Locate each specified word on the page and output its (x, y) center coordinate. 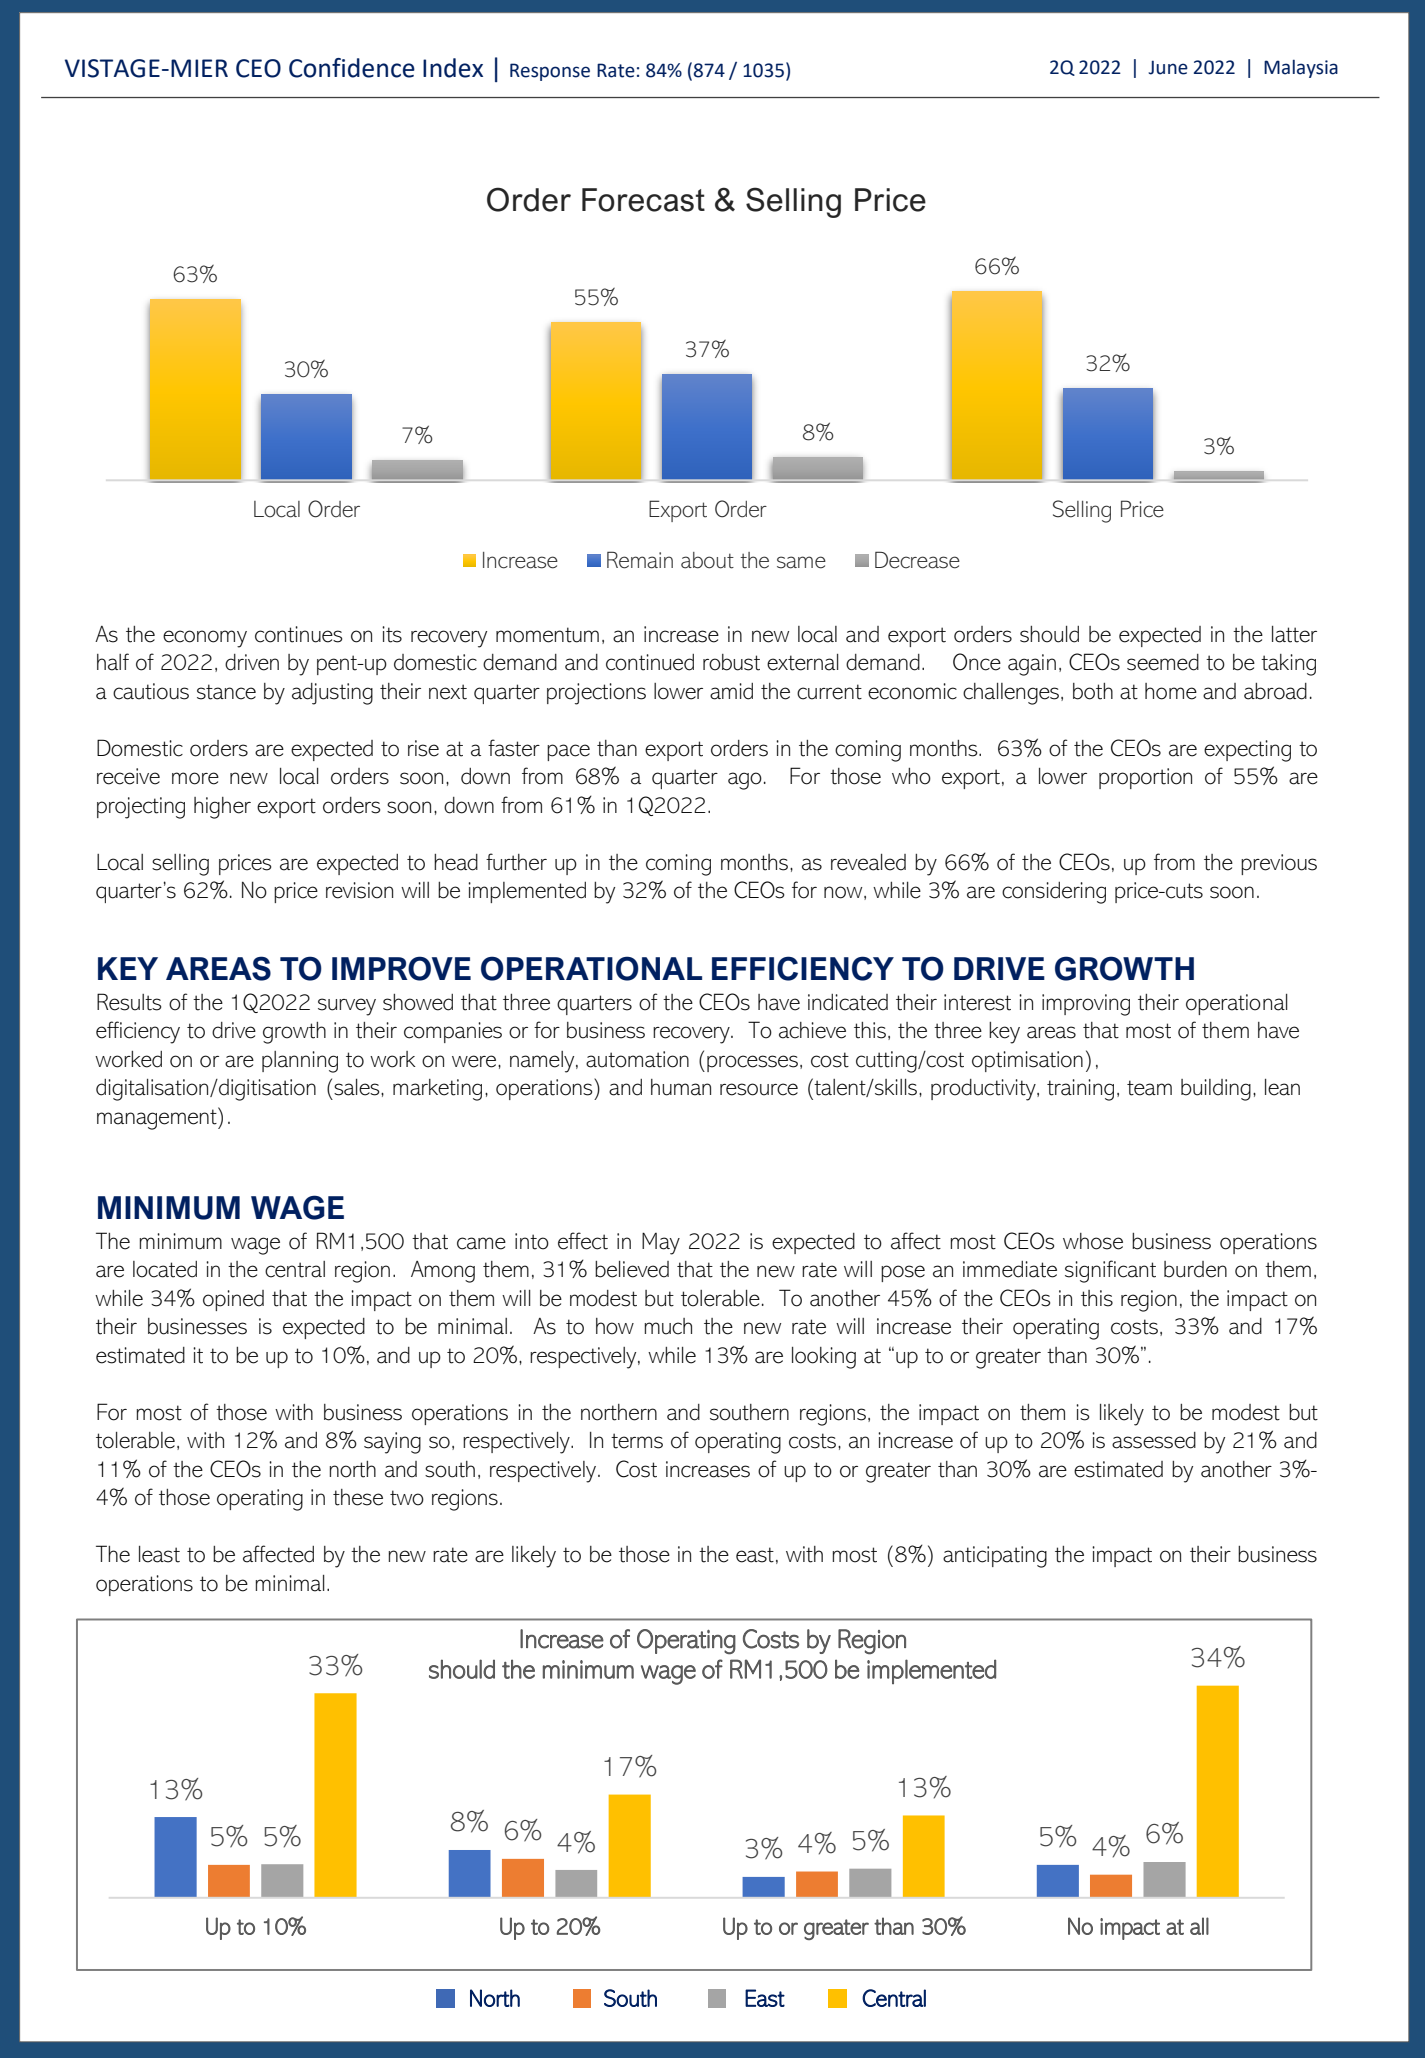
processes (752, 1063)
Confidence (352, 68)
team (1149, 1088)
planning (300, 1062)
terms (637, 1441)
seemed (1163, 662)
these (358, 1497)
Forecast (643, 200)
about (707, 560)
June (1168, 67)
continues (298, 634)
